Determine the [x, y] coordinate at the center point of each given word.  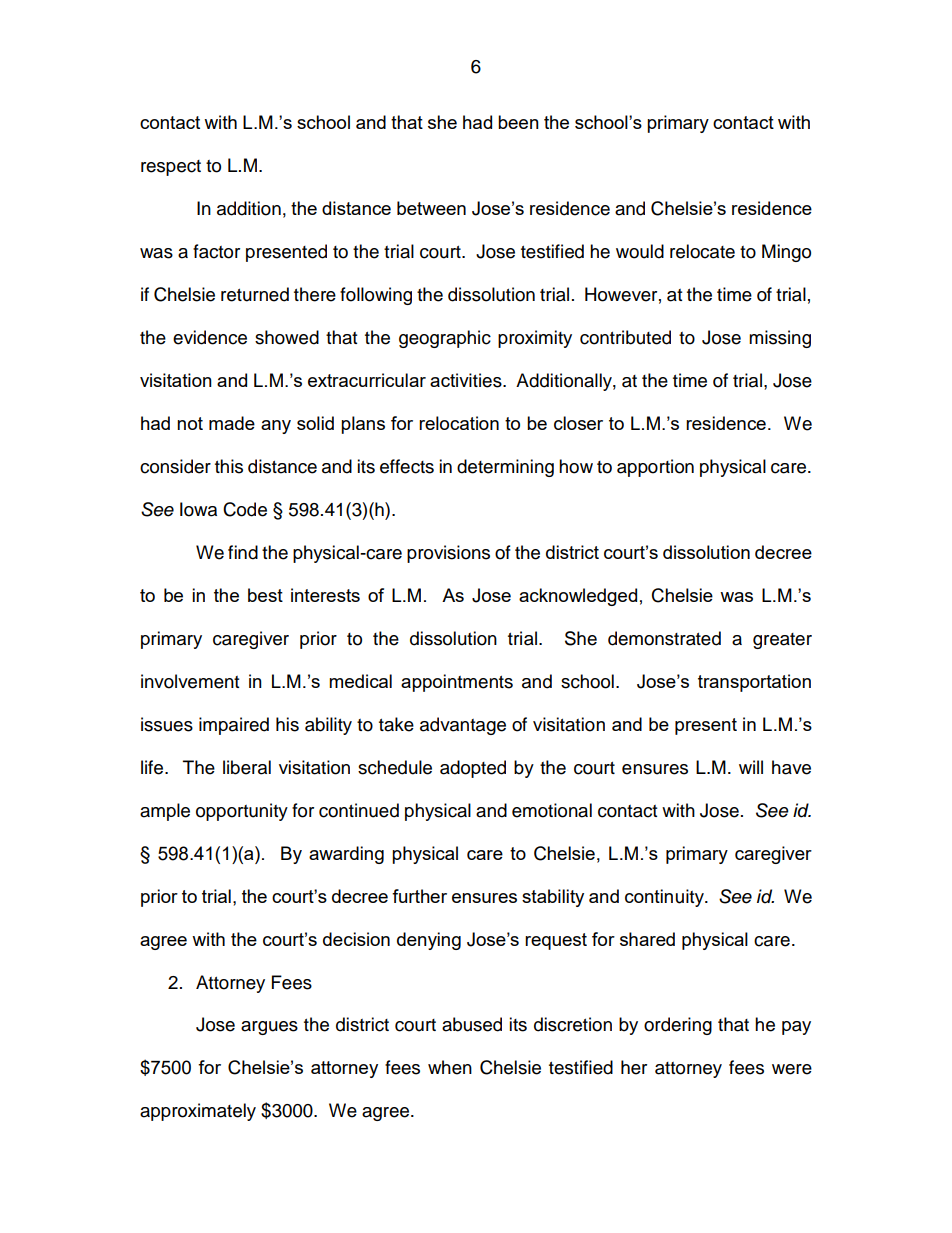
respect [171, 168]
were [792, 1069]
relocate [702, 251]
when [450, 1067]
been [518, 122]
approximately [198, 1112]
